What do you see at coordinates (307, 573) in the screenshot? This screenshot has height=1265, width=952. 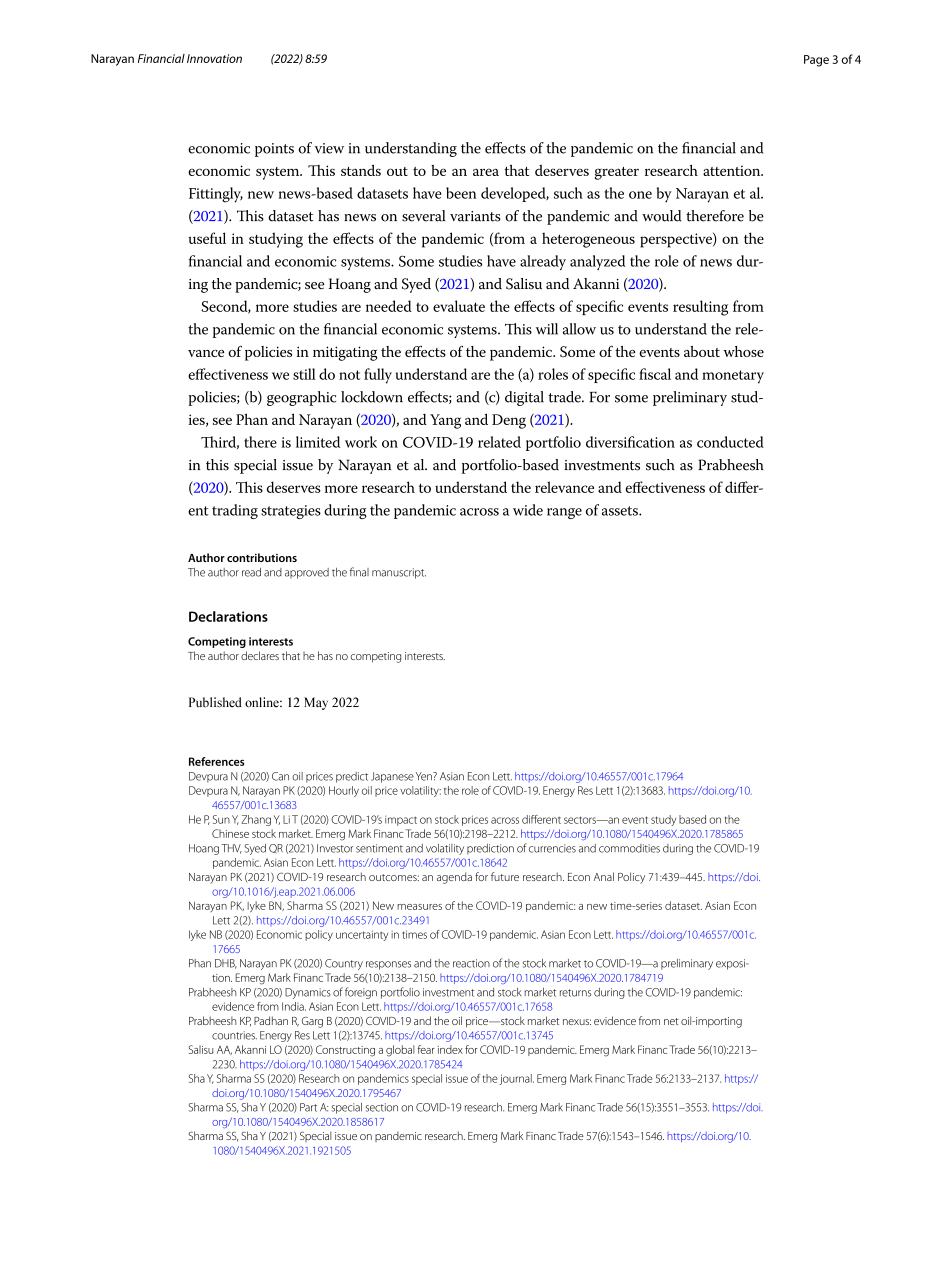 I see `approved` at bounding box center [307, 573].
